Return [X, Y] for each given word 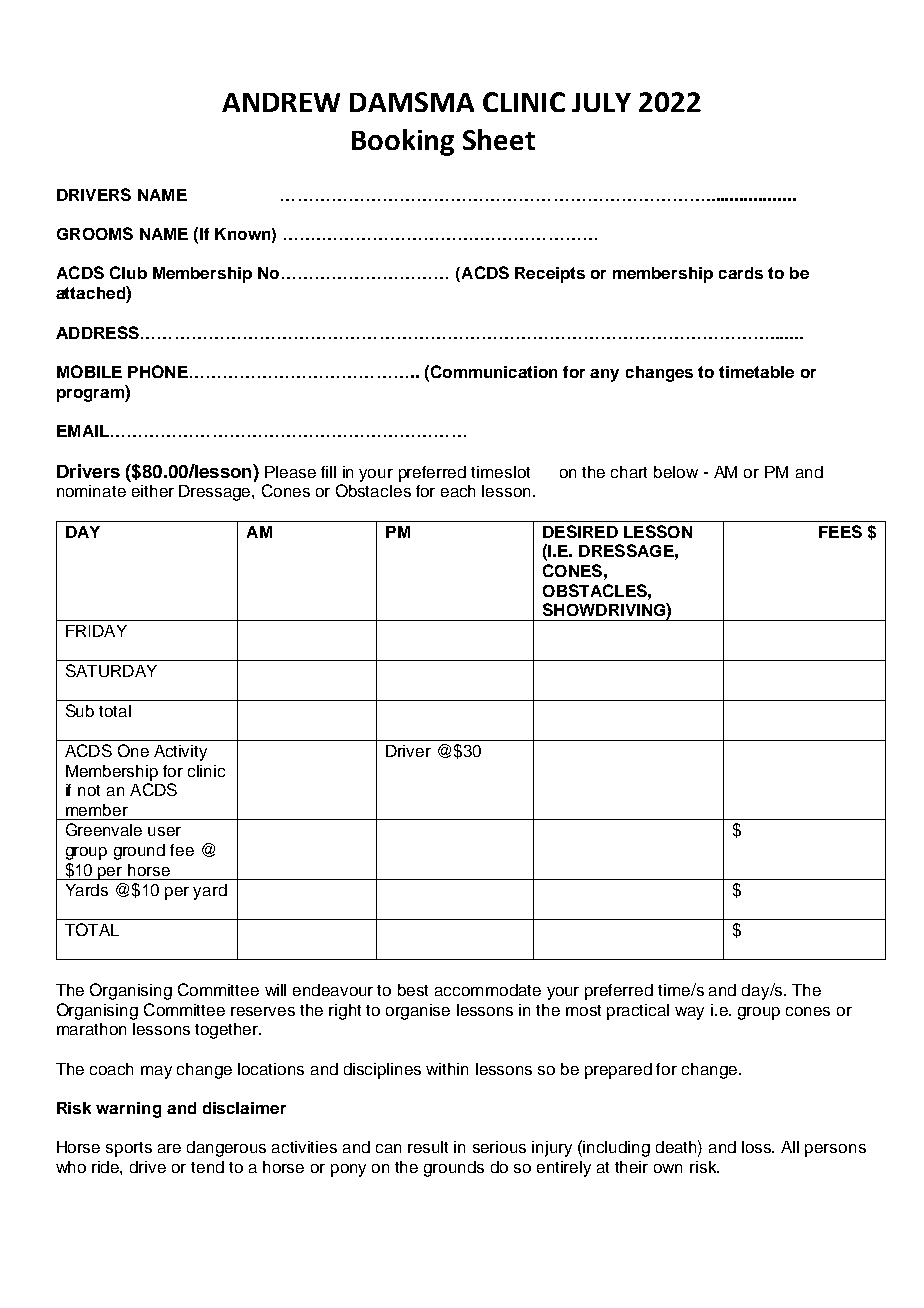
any [604, 375]
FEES [840, 531]
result [428, 1147]
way [689, 1013]
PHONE [158, 371]
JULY [601, 102]
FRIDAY [96, 631]
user [164, 831]
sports [129, 1149]
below [676, 472]
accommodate [488, 990]
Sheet [499, 139]
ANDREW [281, 102]
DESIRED [580, 531]
